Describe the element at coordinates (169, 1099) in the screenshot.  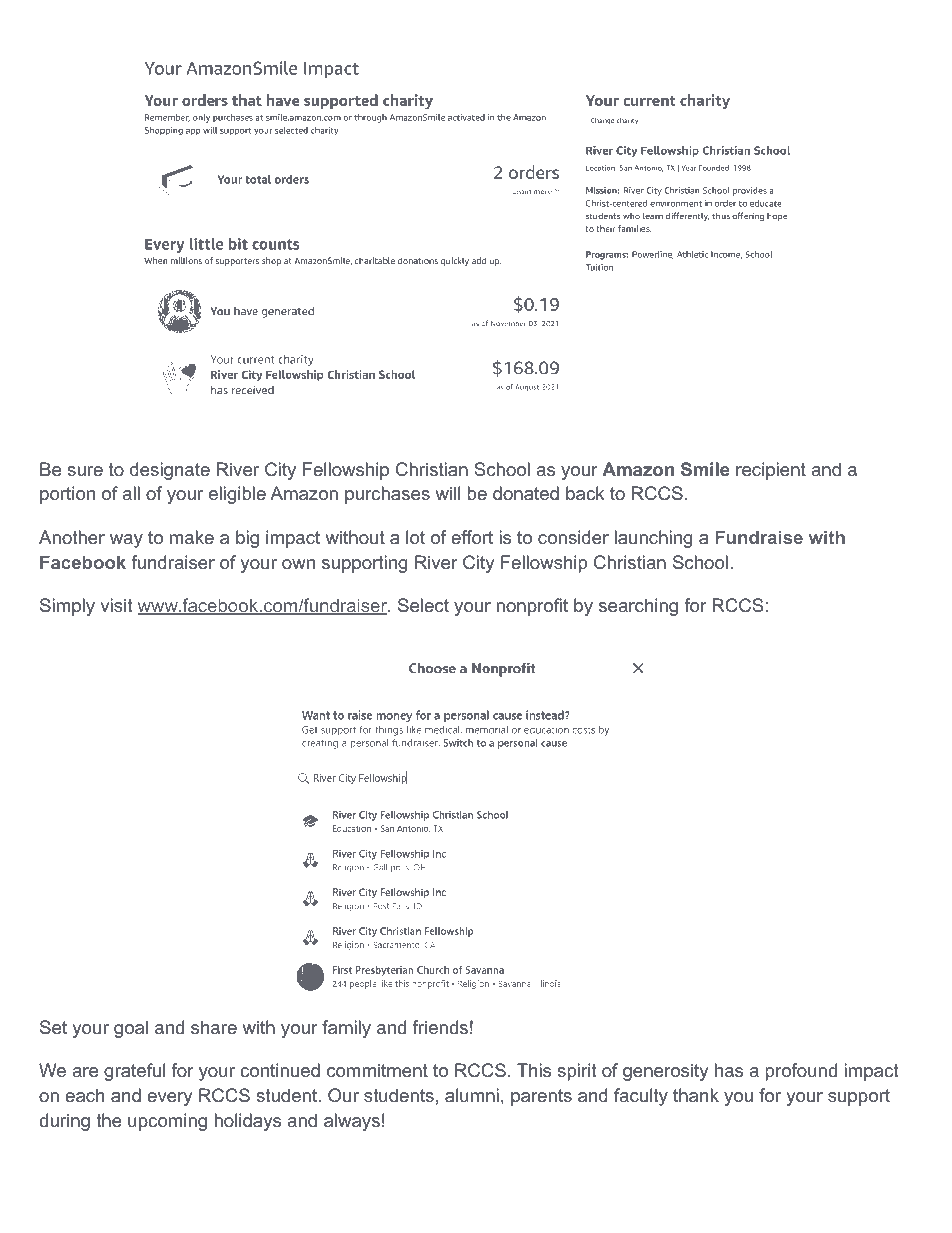
I see `every` at that location.
